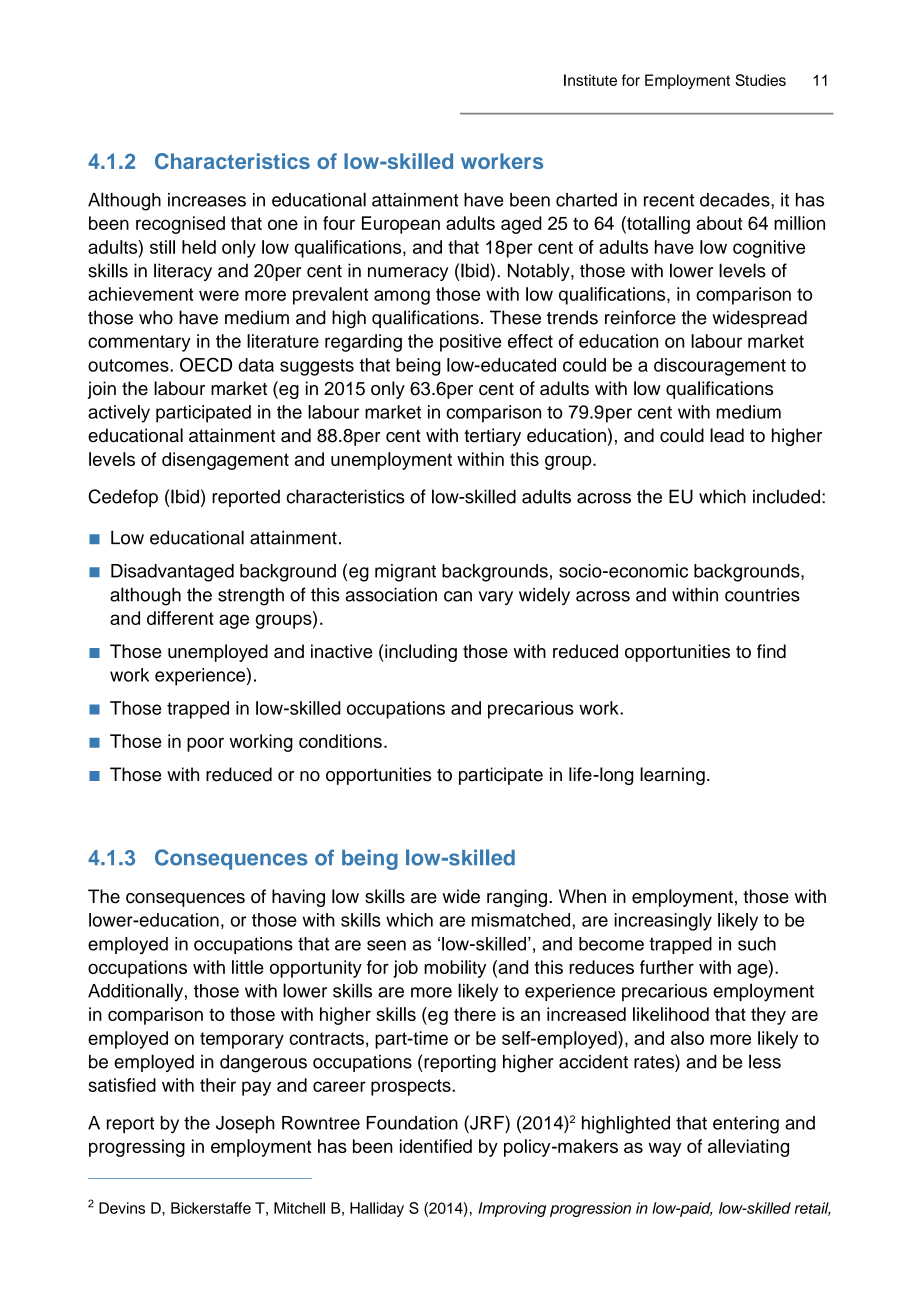 This document has width=924, height=1308. I want to click on Studies, so click(760, 80).
